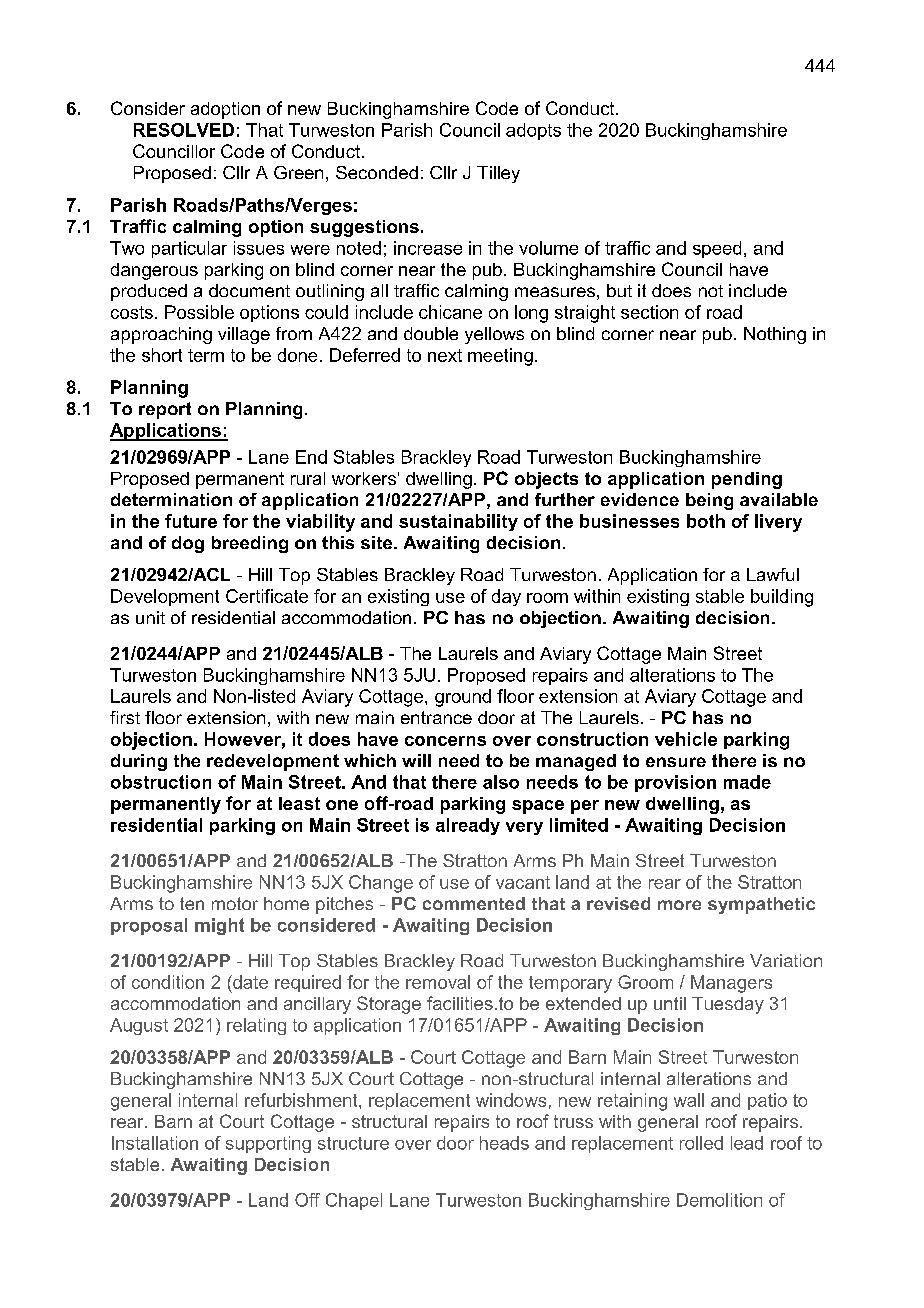 Image resolution: width=924 pixels, height=1308 pixels. I want to click on rolled, so click(701, 1143).
